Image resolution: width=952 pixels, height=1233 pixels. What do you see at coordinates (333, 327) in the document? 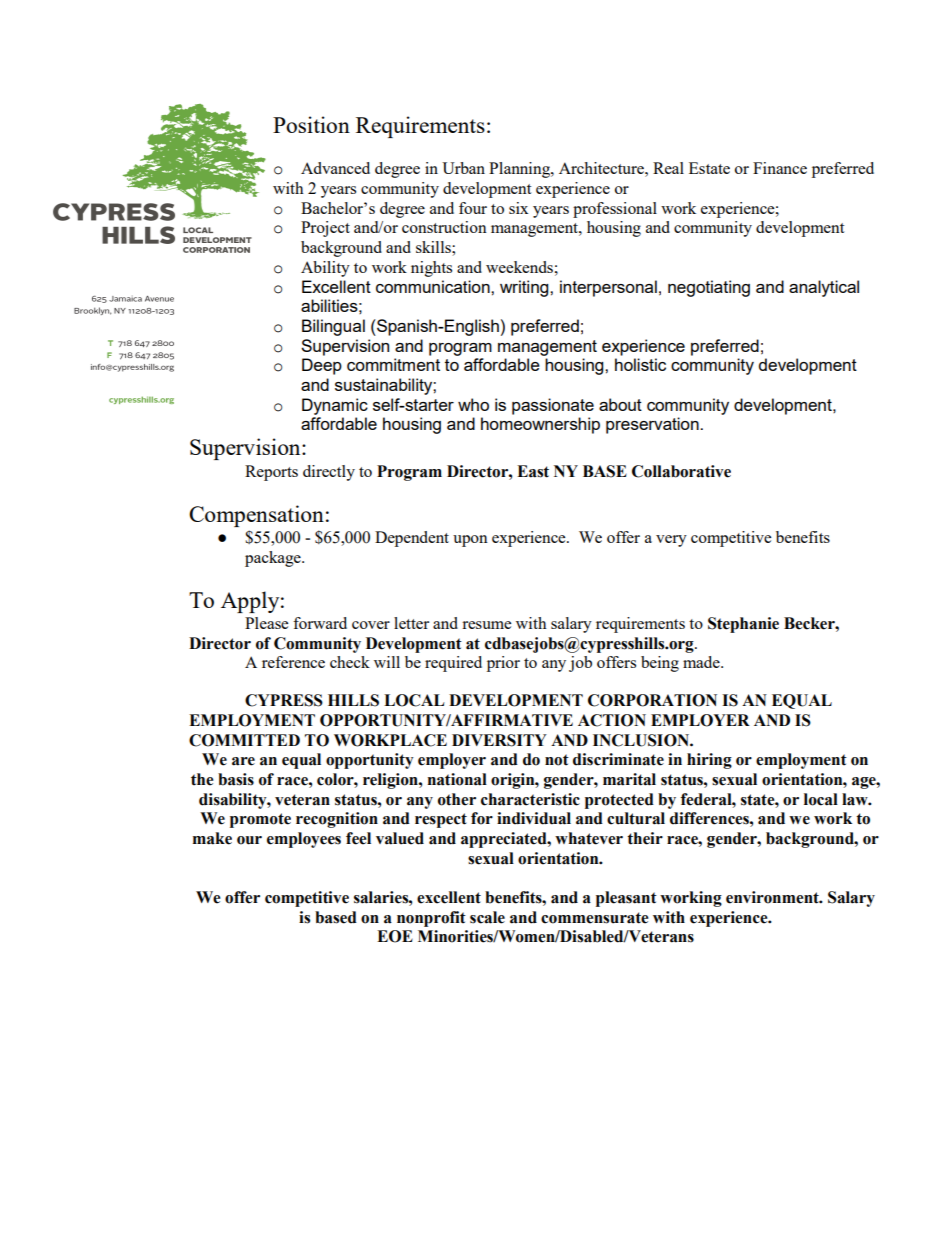
I see `Bilingual` at bounding box center [333, 327].
